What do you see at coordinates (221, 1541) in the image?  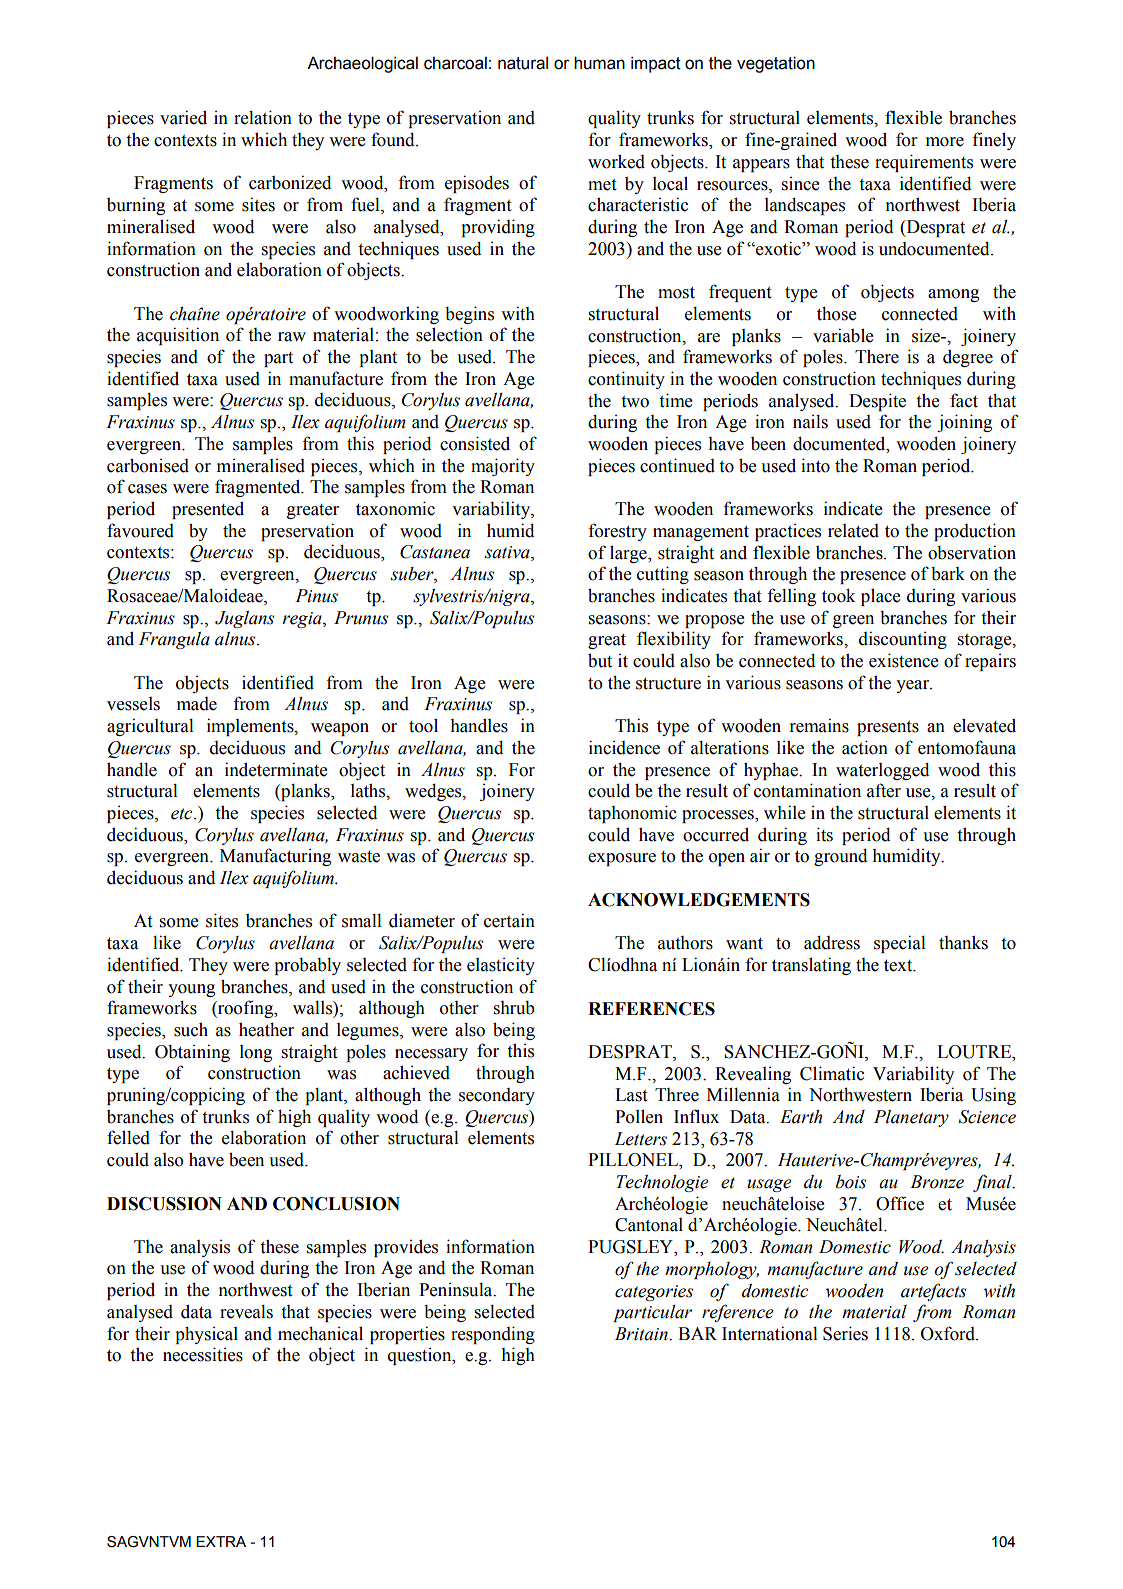 I see `EXTRA` at bounding box center [221, 1541].
